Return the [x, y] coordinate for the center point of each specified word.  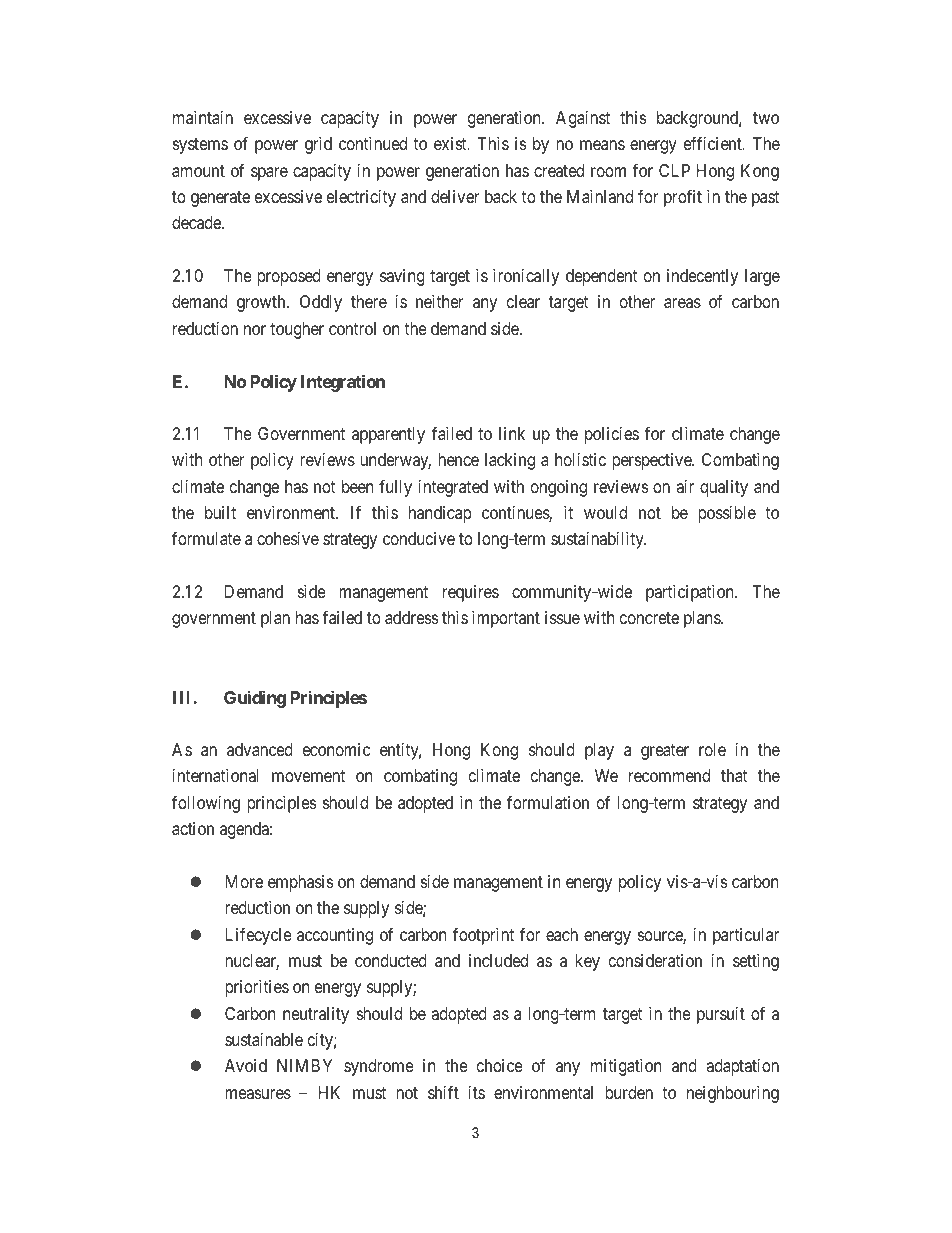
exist [451, 143]
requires [471, 593]
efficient [714, 143]
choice [500, 1065]
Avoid [246, 1065]
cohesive [288, 538]
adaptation [742, 1067]
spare [269, 174]
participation [691, 593]
